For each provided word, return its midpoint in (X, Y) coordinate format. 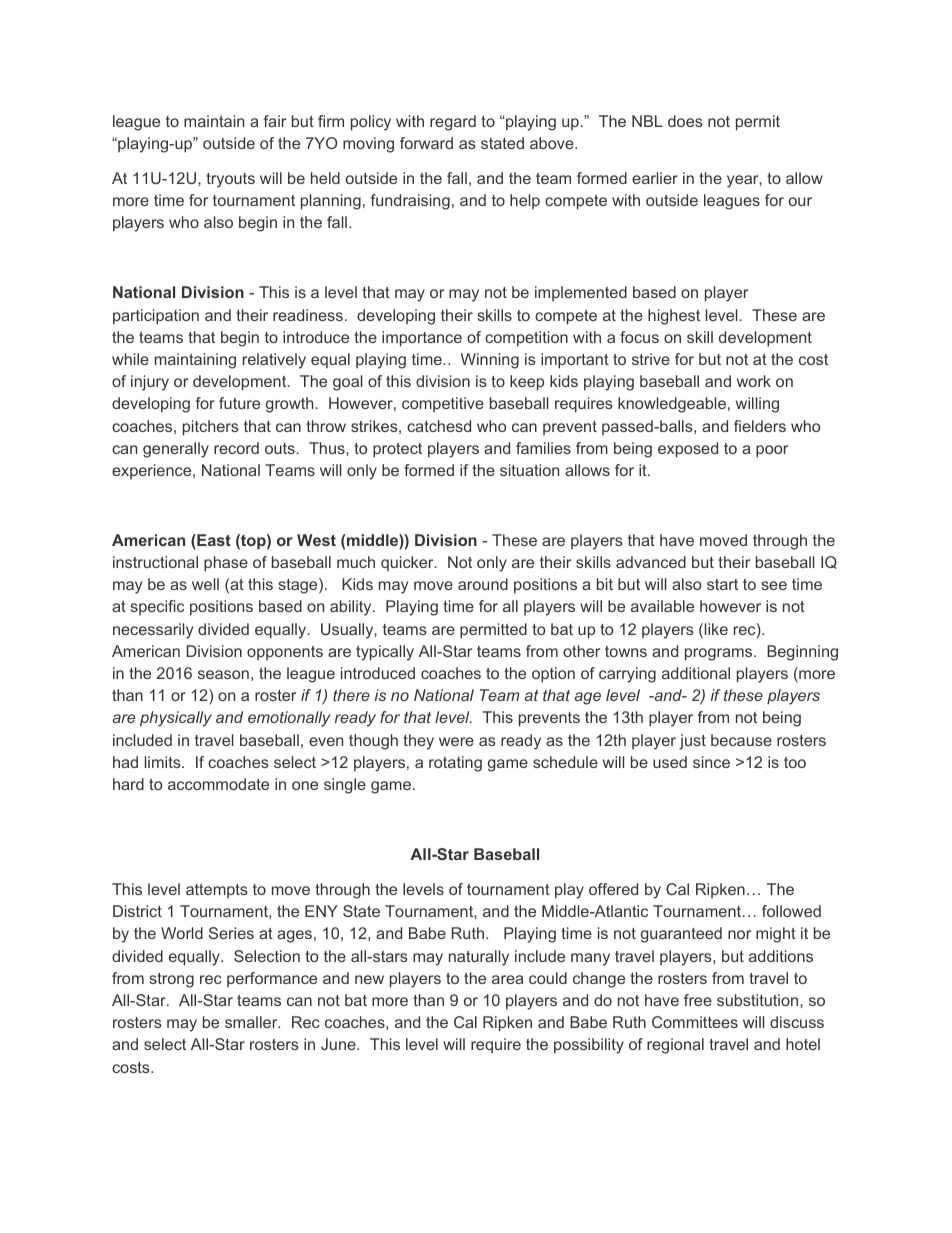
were (456, 741)
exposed (688, 450)
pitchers (211, 428)
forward (426, 143)
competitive (443, 404)
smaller (252, 1022)
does (685, 121)
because (741, 740)
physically (176, 719)
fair (275, 121)
